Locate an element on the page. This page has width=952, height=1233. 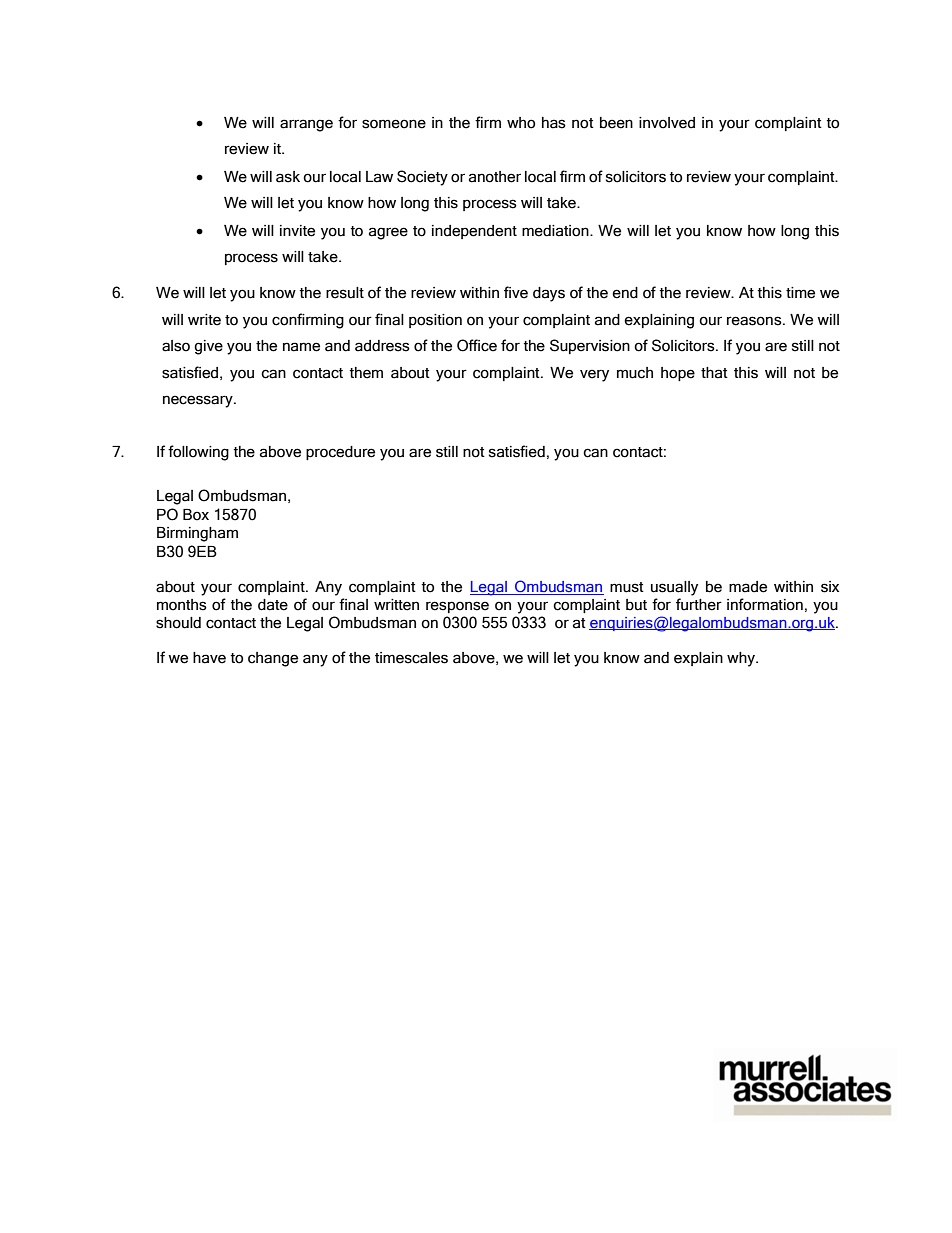
response is located at coordinates (457, 607).
